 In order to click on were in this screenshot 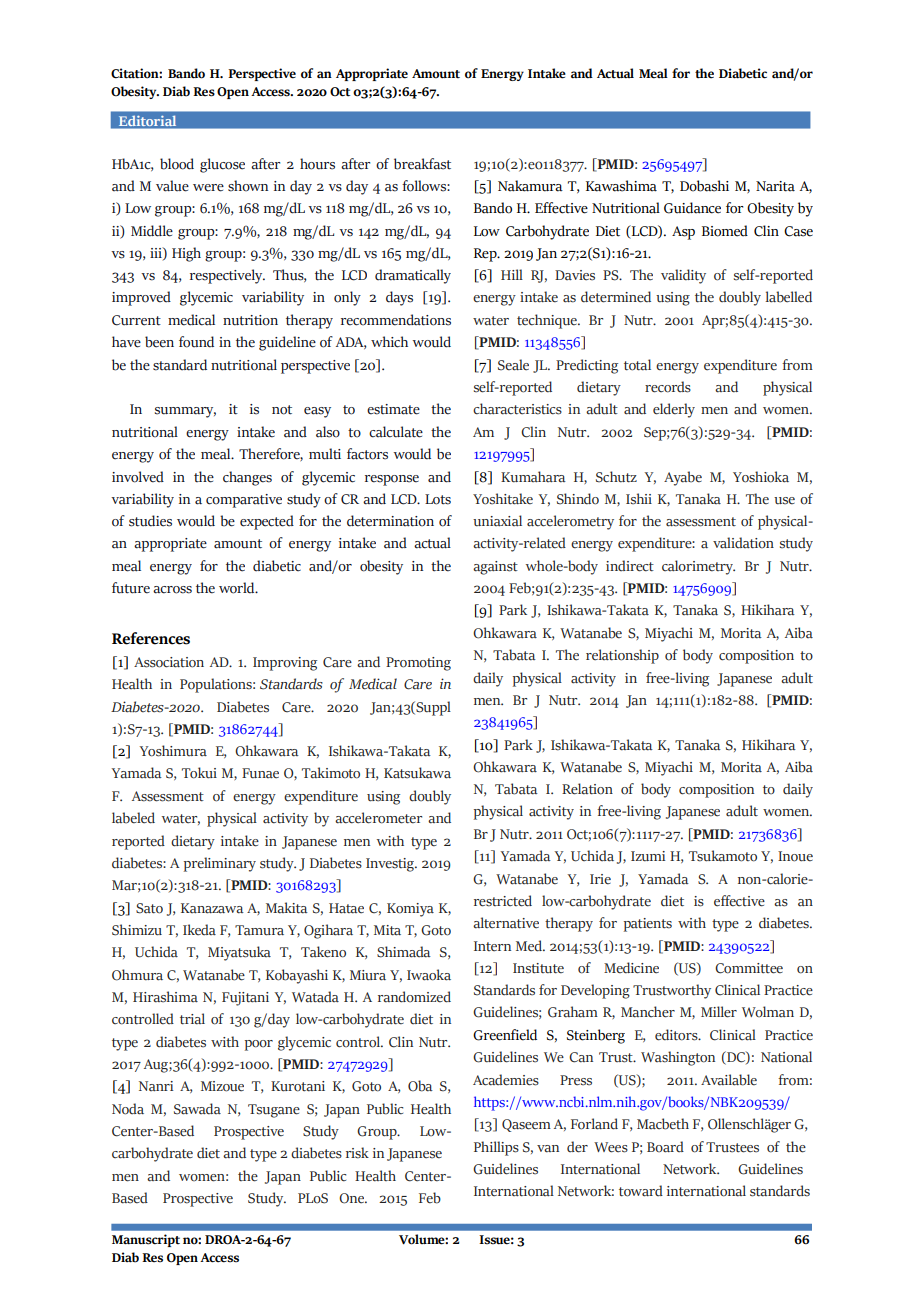, I will do `click(208, 188)`.
